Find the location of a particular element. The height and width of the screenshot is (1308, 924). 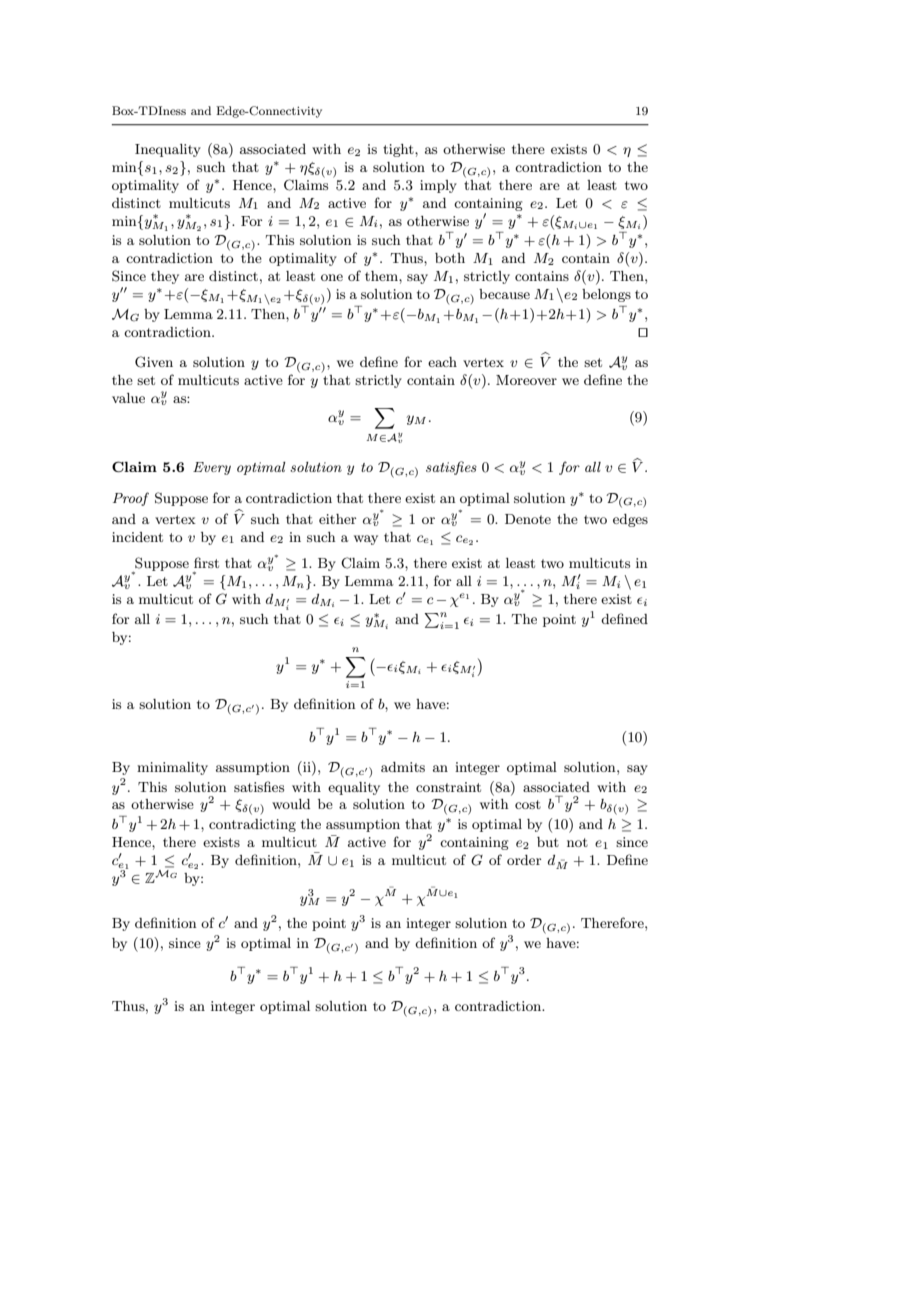

tight is located at coordinates (399, 150).
